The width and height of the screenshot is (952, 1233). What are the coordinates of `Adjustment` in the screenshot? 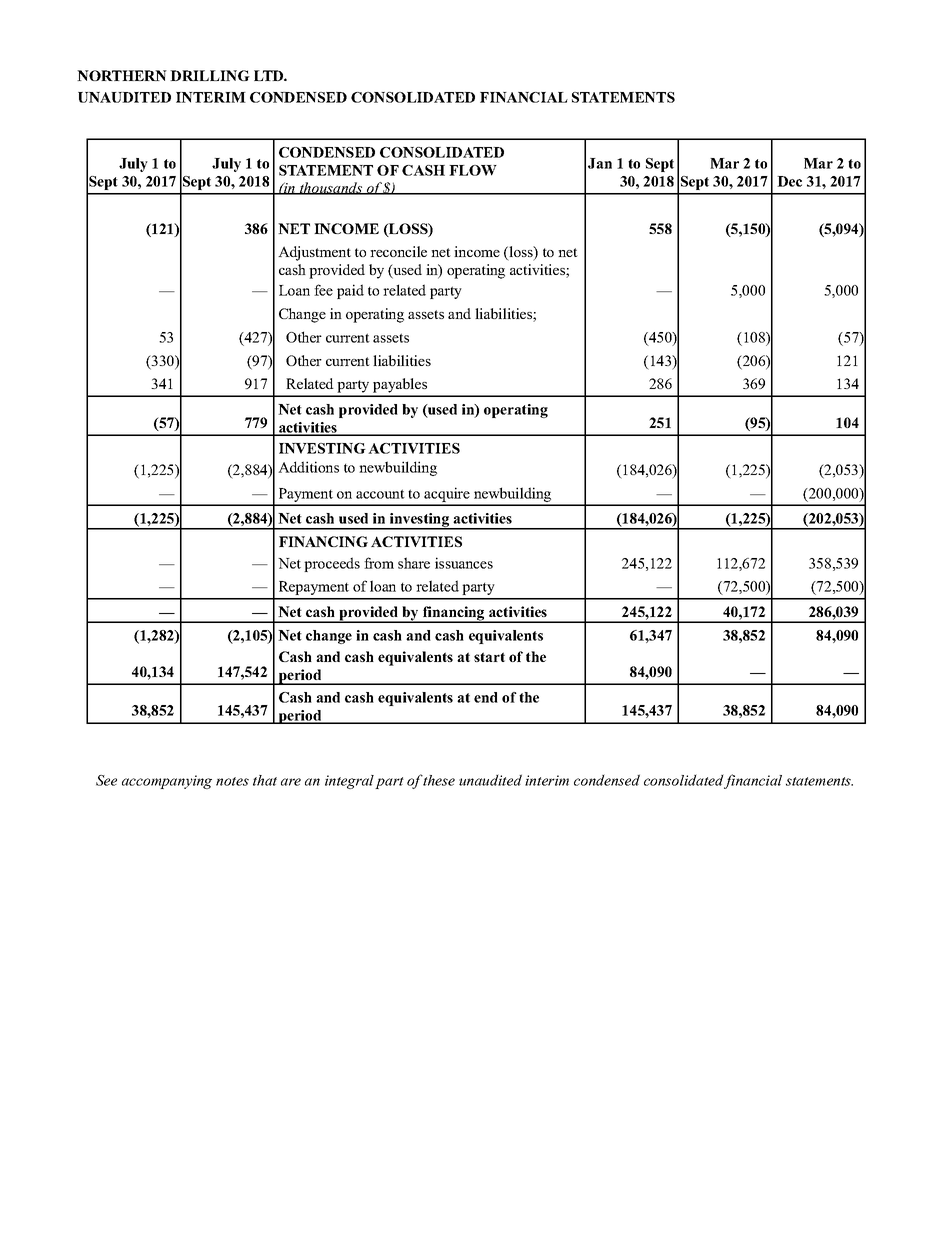 It's located at (314, 253).
